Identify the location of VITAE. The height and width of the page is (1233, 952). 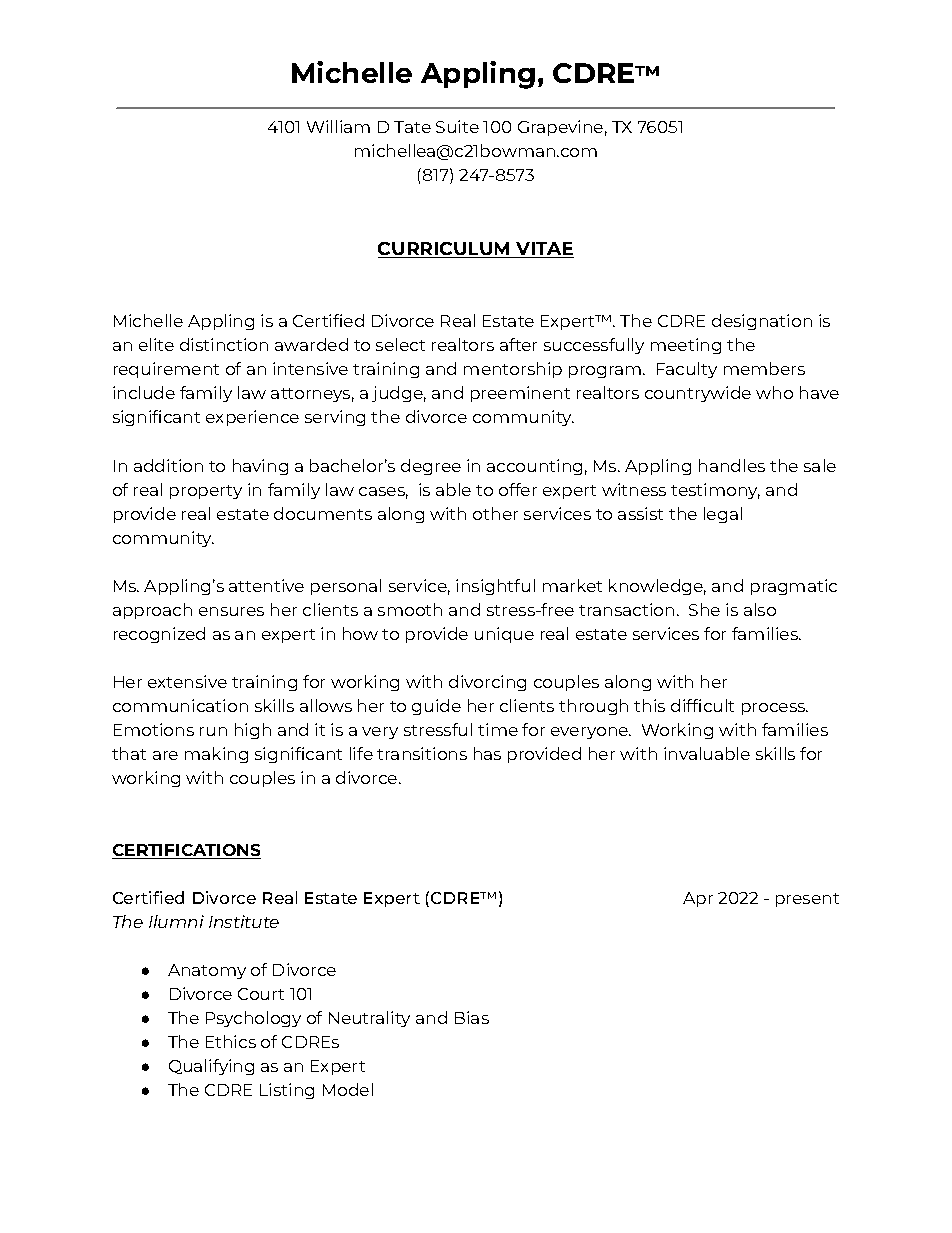
(544, 250).
